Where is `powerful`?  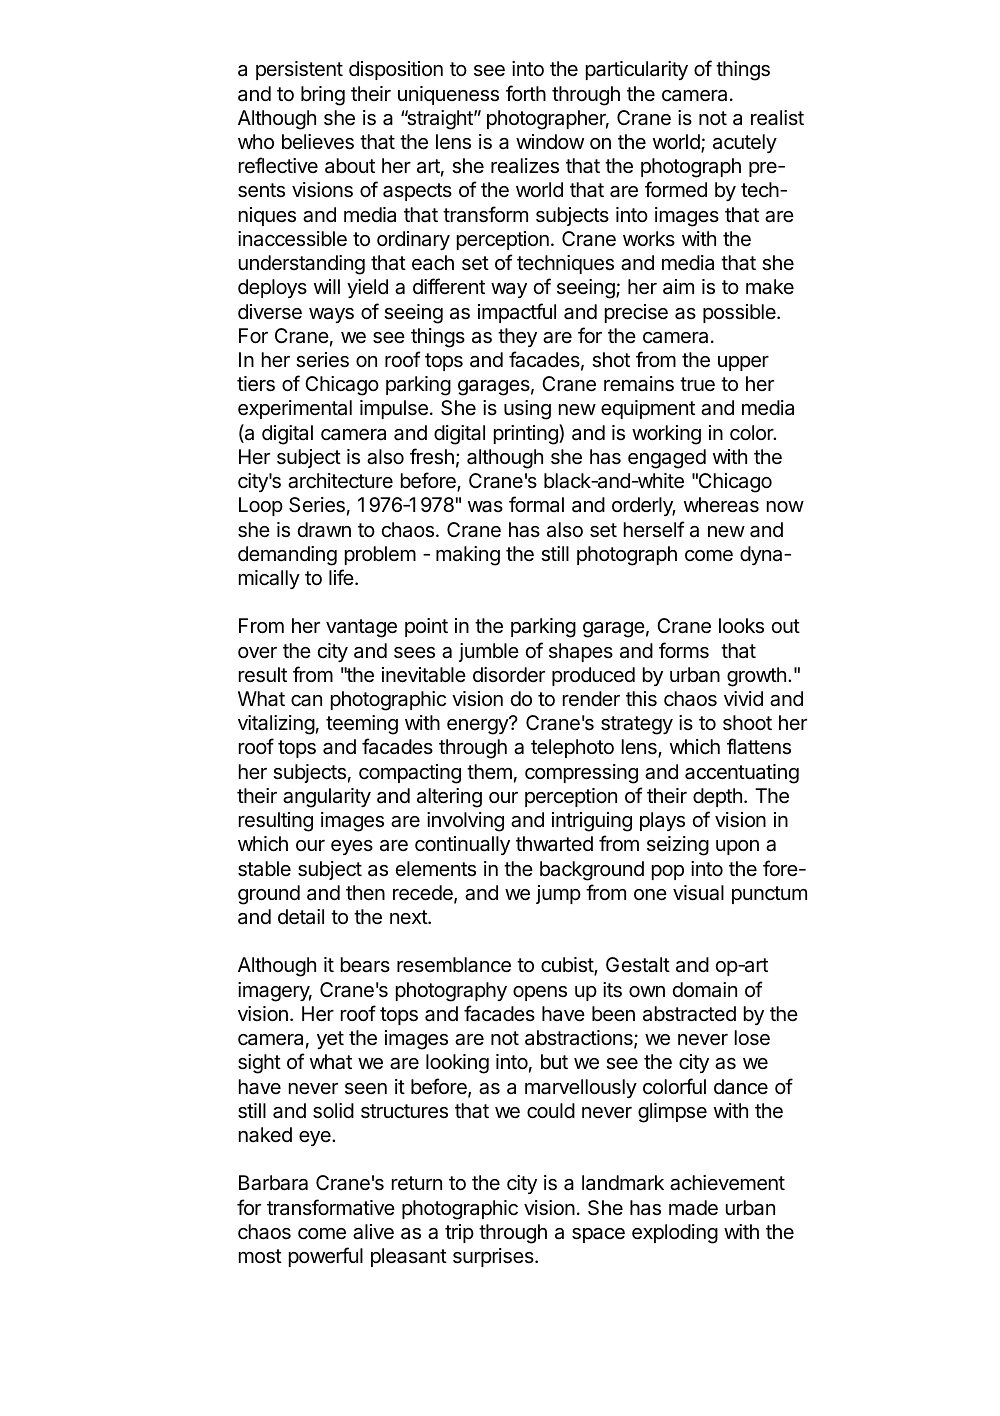 powerful is located at coordinates (326, 1257).
